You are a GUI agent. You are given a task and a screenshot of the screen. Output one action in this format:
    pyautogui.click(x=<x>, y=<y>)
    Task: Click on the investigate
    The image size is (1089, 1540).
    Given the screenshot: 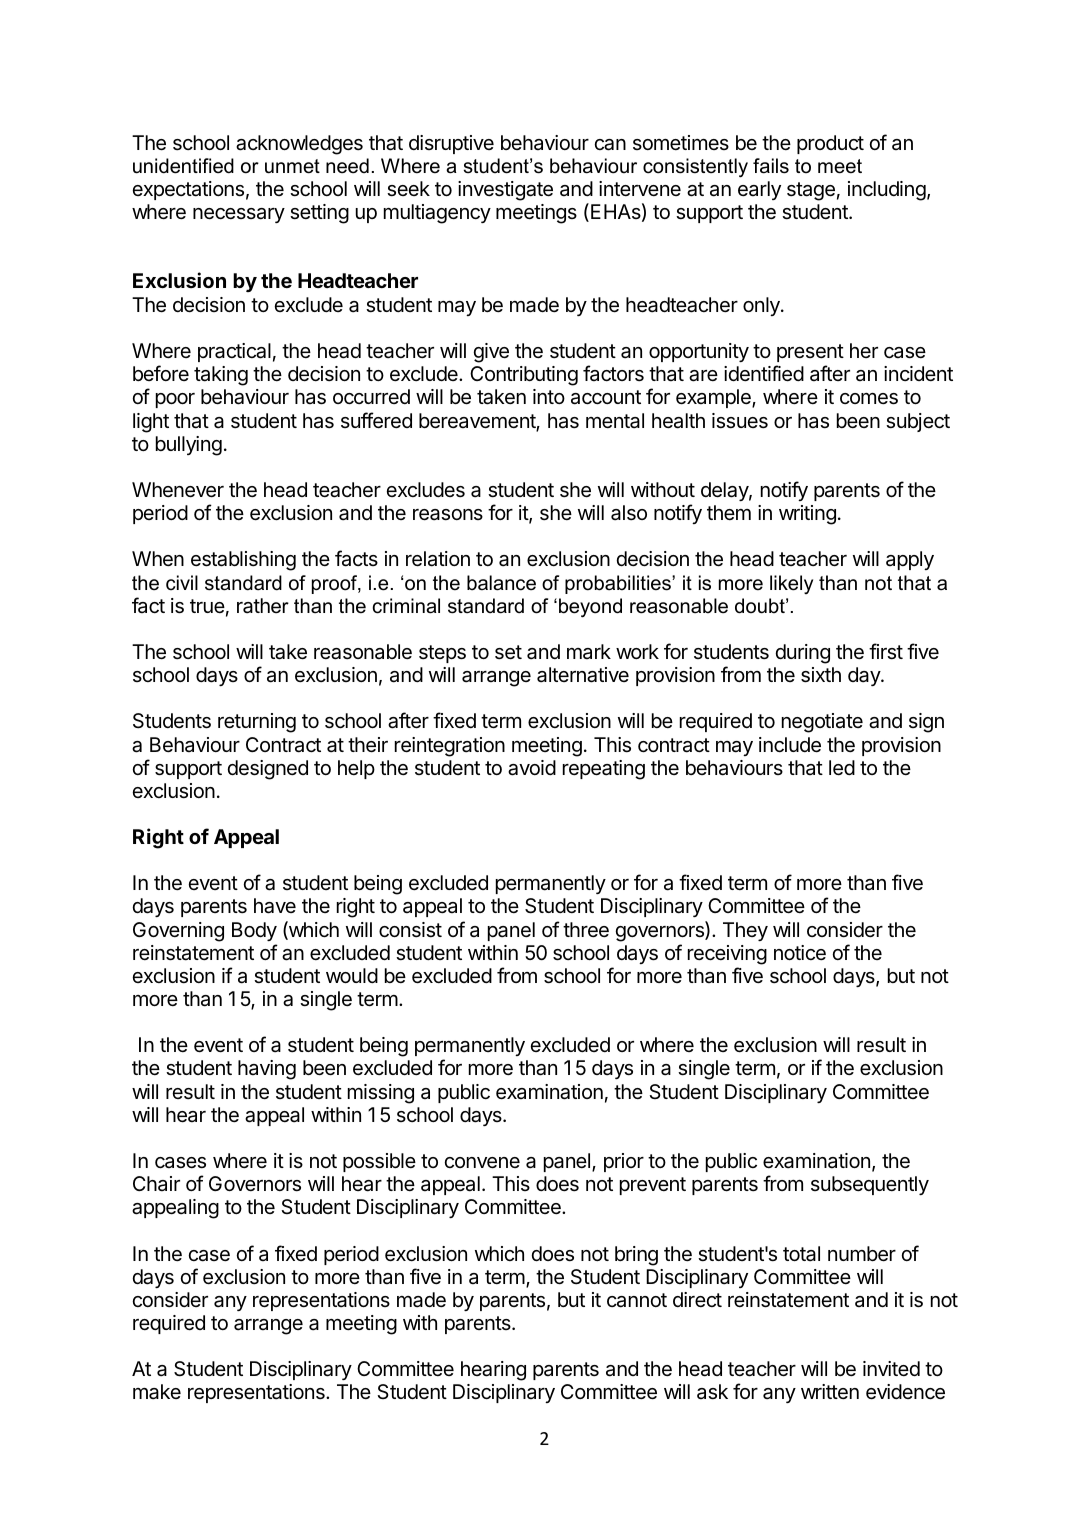 What is the action you would take?
    pyautogui.click(x=505, y=191)
